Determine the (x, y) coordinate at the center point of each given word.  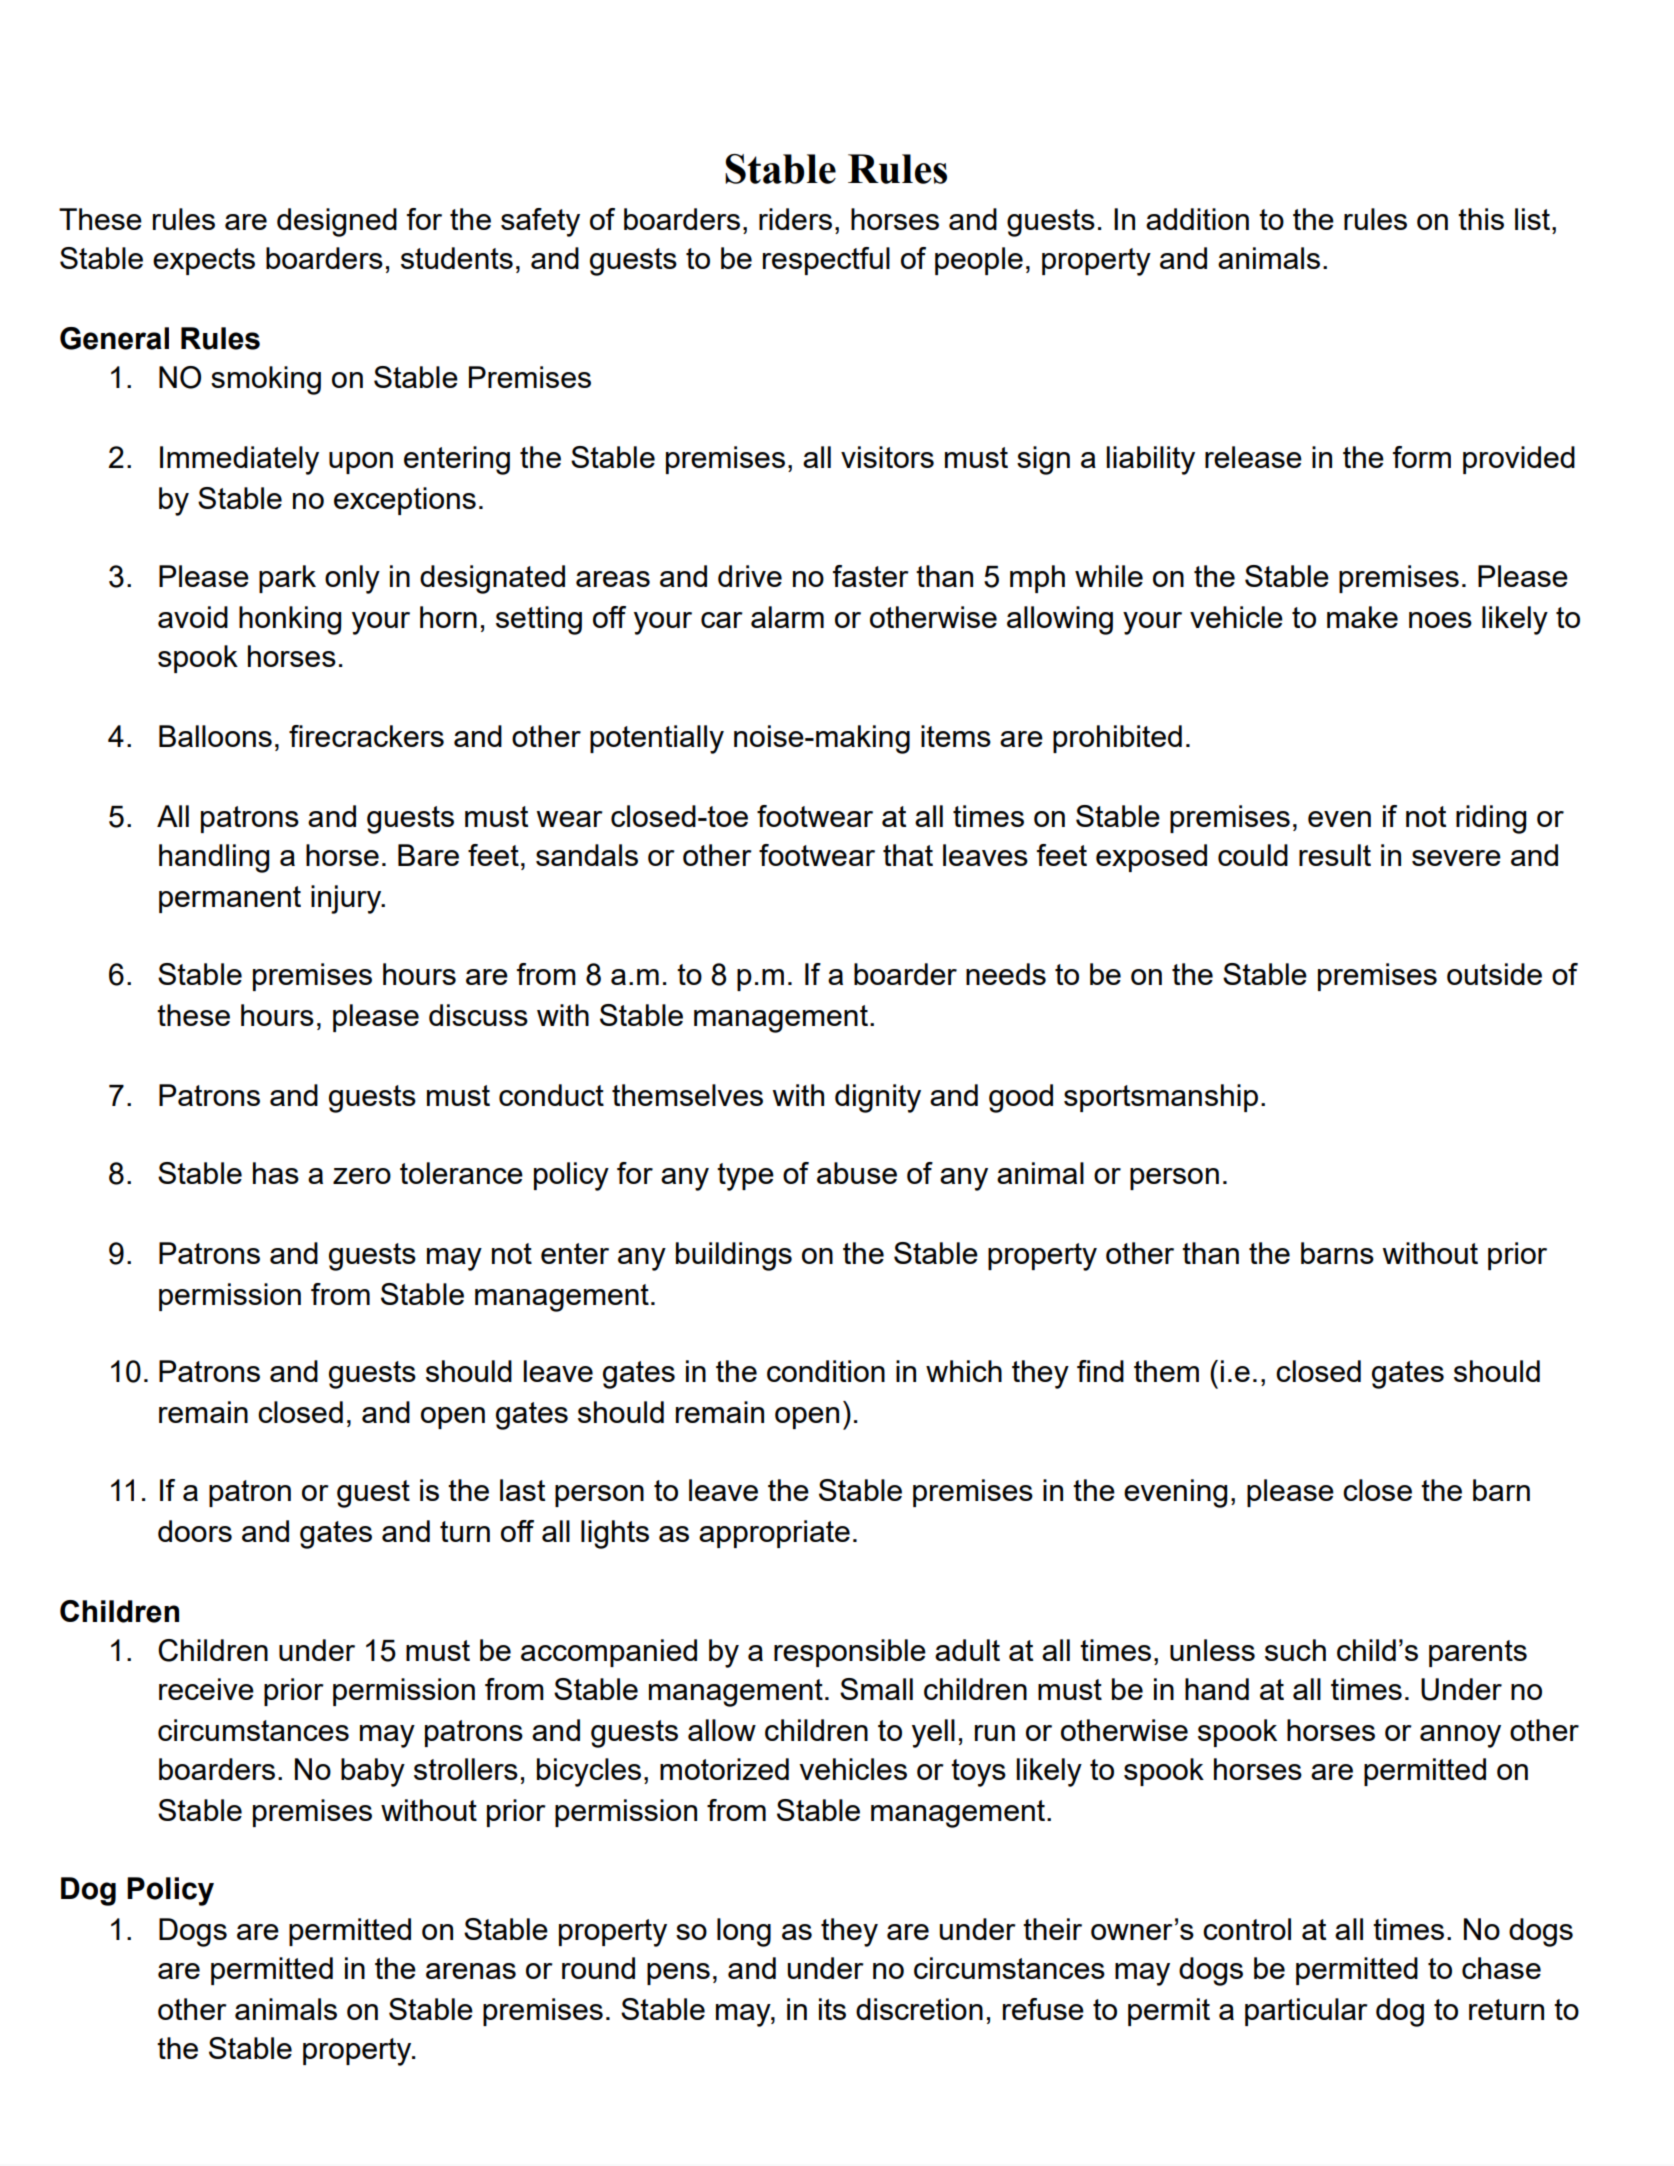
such (1295, 1650)
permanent (230, 899)
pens (678, 1974)
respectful (826, 261)
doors (195, 1531)
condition (826, 1371)
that (908, 855)
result (1335, 855)
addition (1197, 219)
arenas (471, 1971)
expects (204, 261)
